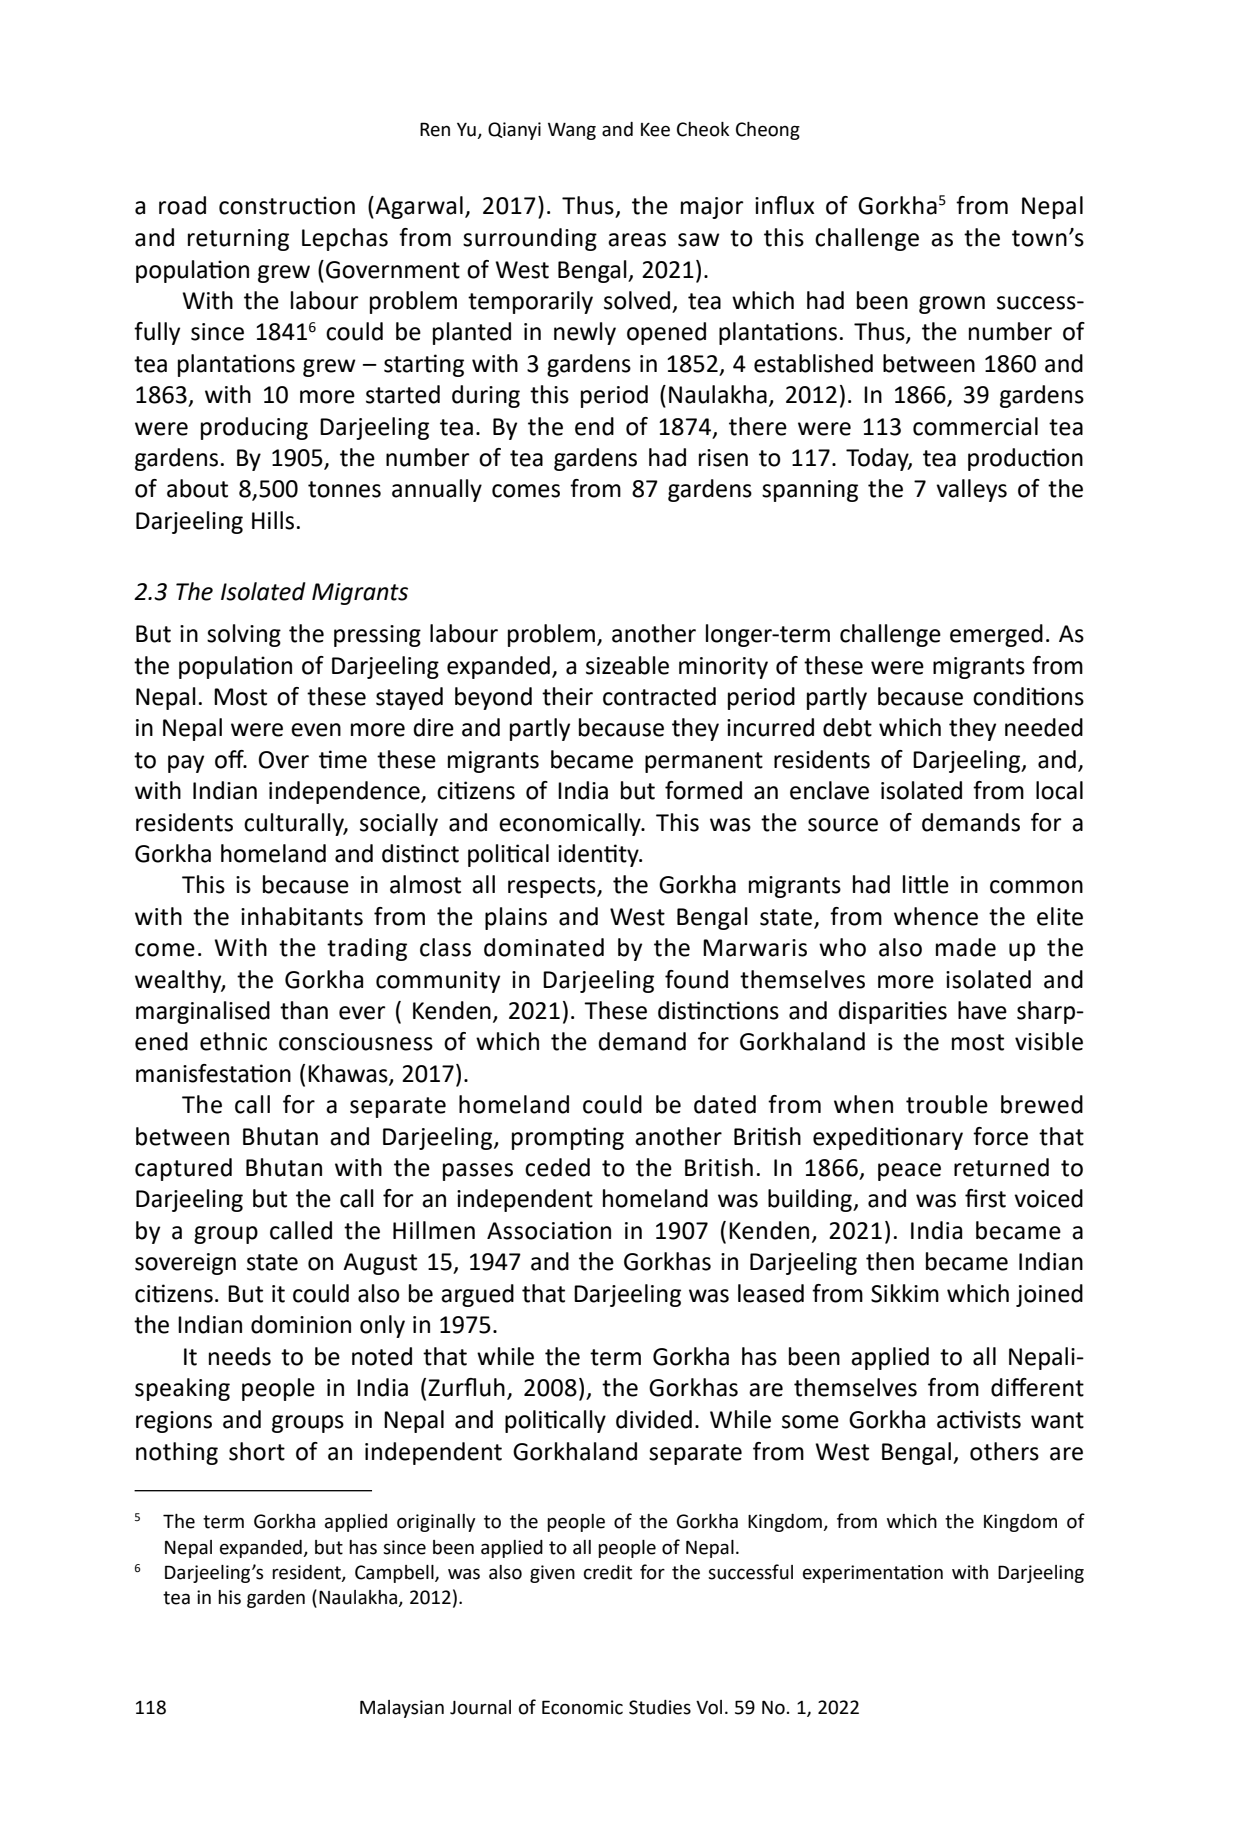 The image size is (1234, 1840). Describe the element at coordinates (873, 1574) in the screenshot. I see `experimentation` at that location.
